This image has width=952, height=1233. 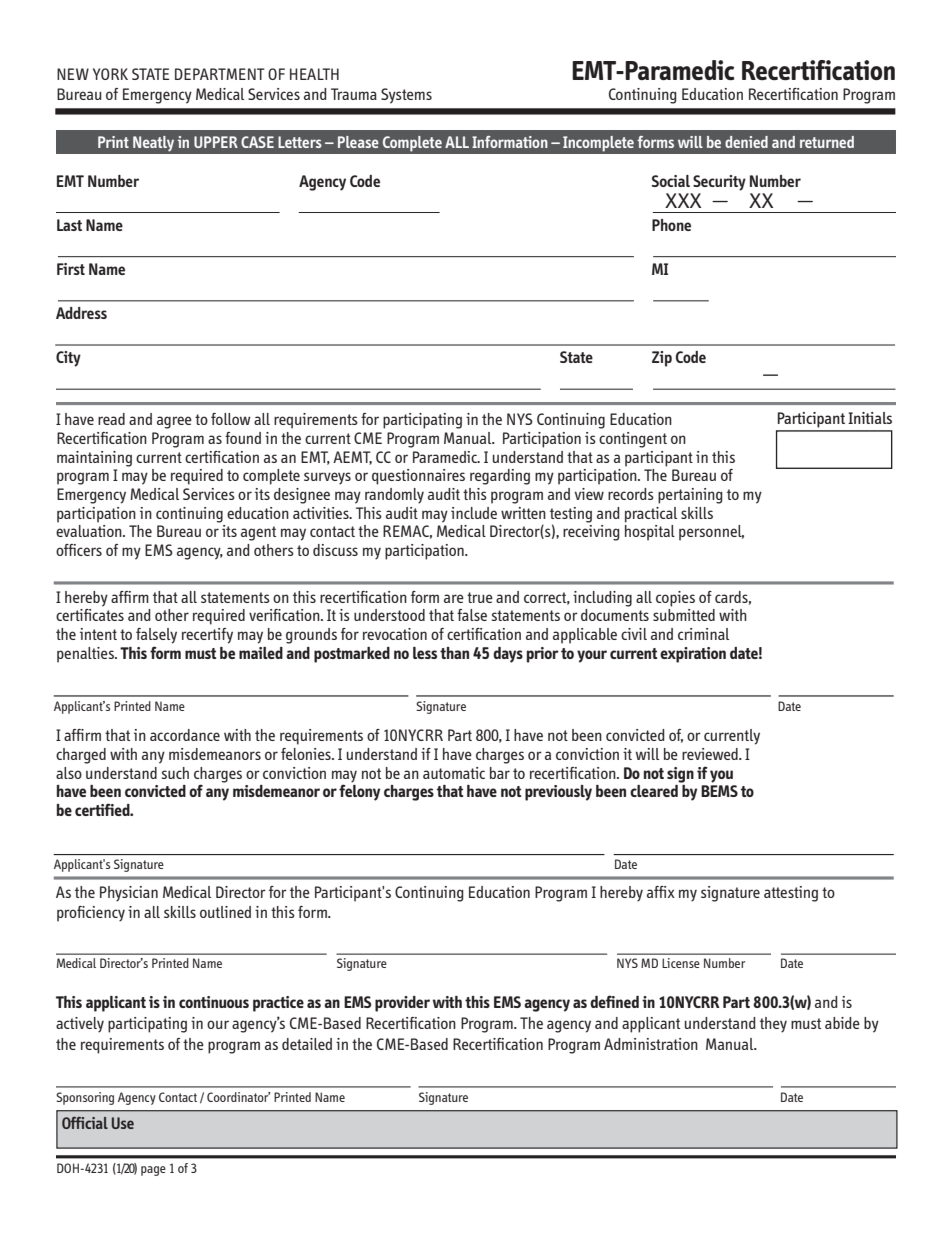 What do you see at coordinates (662, 359) in the image?
I see `Zip` at bounding box center [662, 359].
